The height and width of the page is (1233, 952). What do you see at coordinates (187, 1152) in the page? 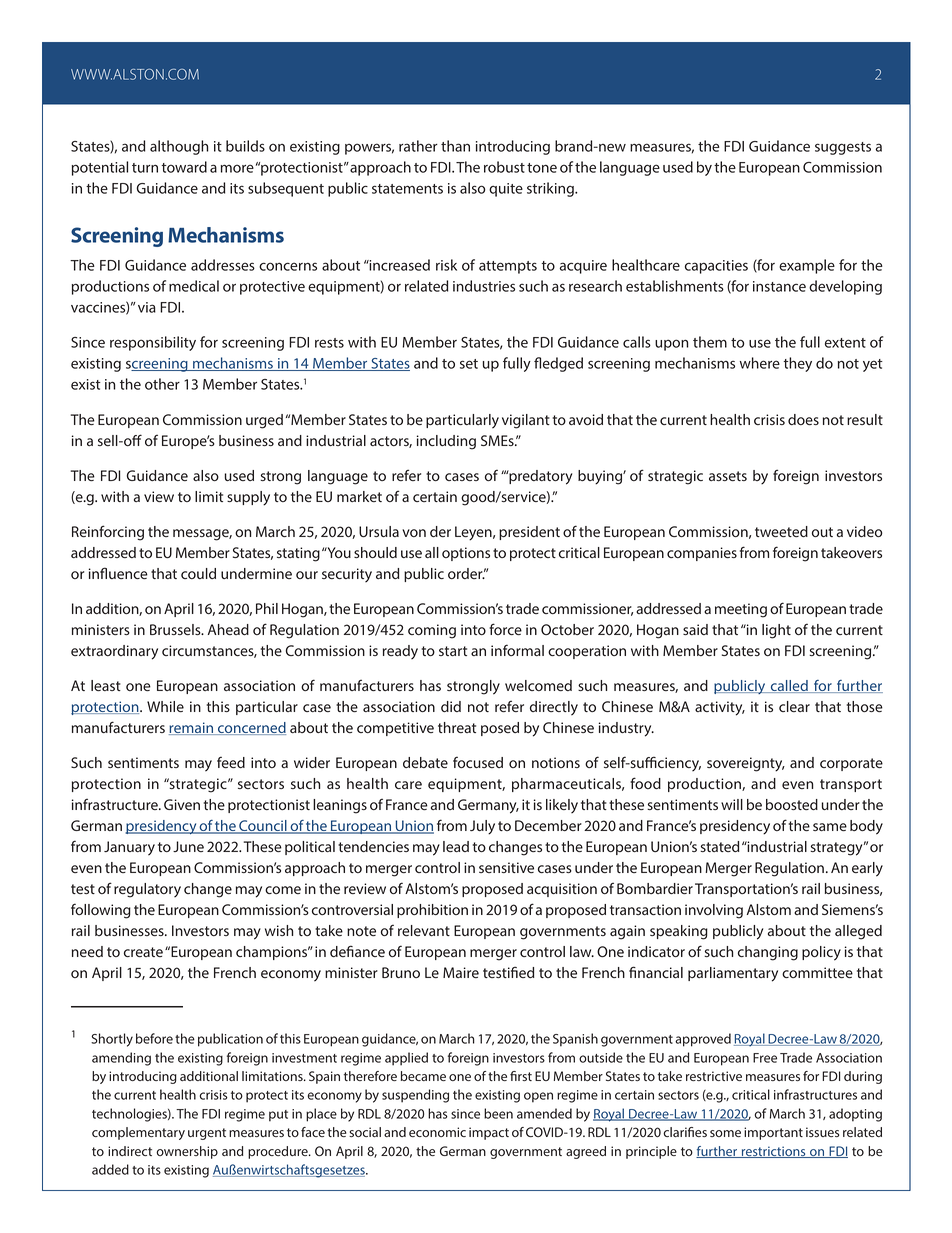
I see `ownership` at bounding box center [187, 1152].
